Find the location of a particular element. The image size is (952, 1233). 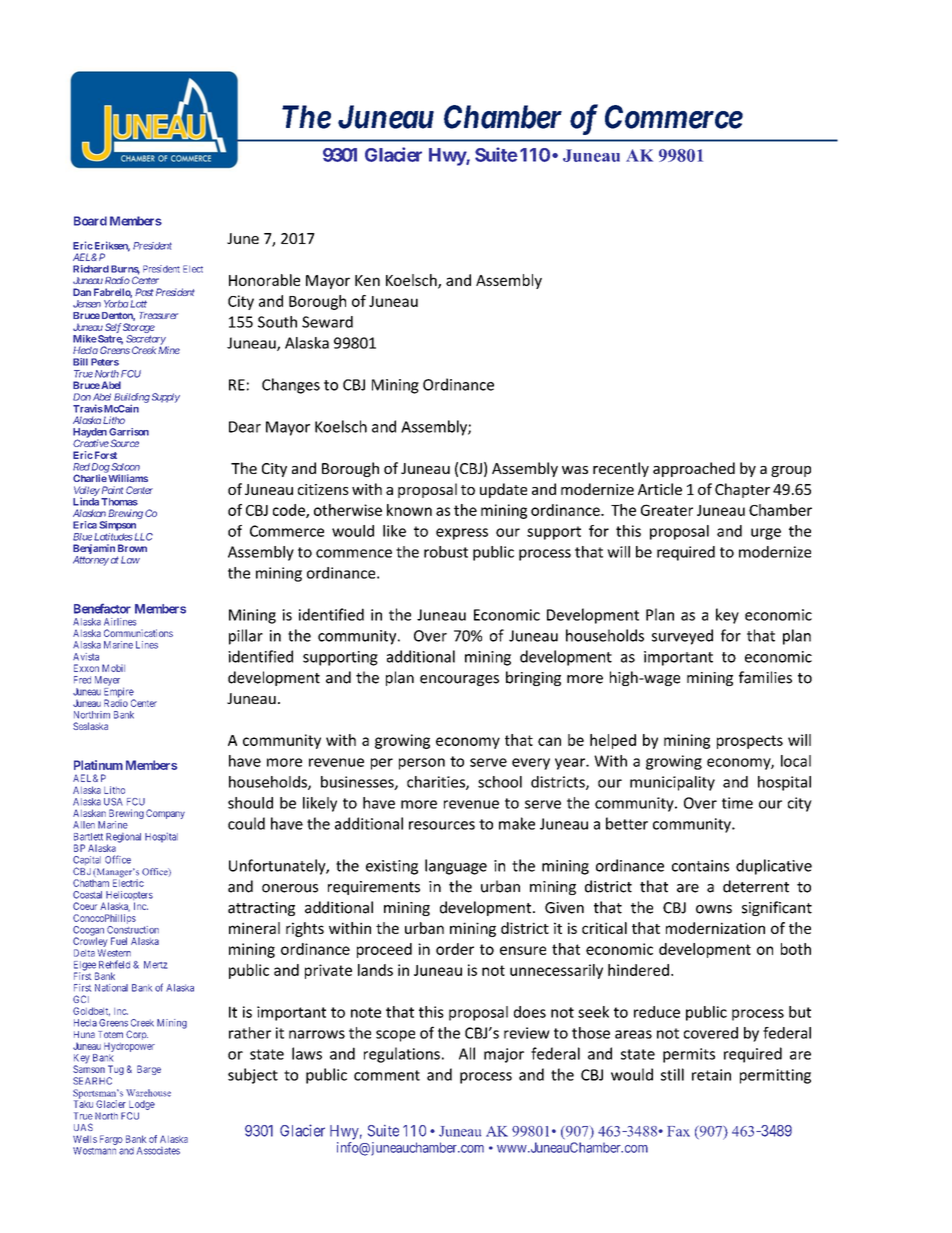

urge is located at coordinates (766, 534).
